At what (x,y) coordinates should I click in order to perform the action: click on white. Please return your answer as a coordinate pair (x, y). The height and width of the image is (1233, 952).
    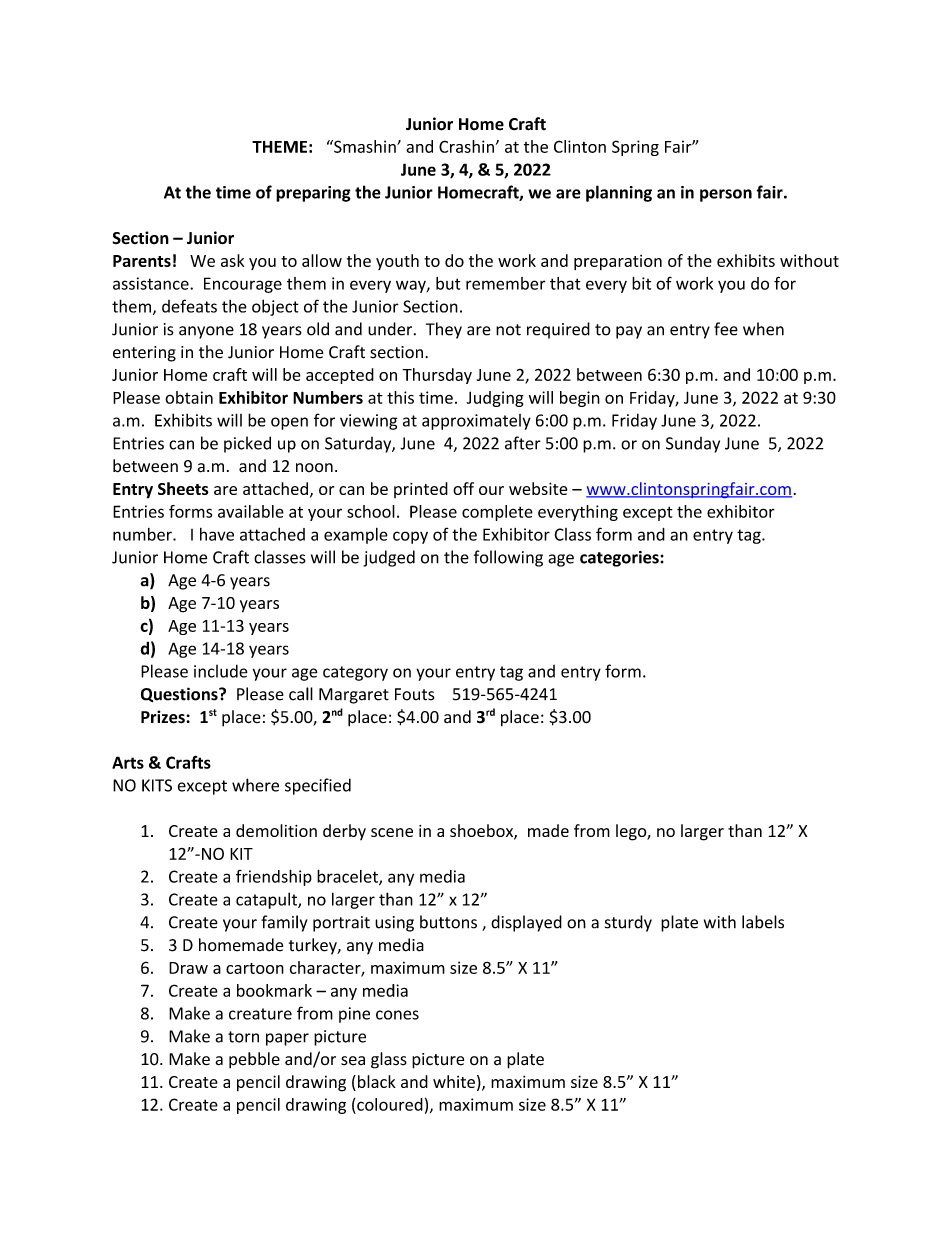
    Looking at the image, I should click on (454, 1081).
